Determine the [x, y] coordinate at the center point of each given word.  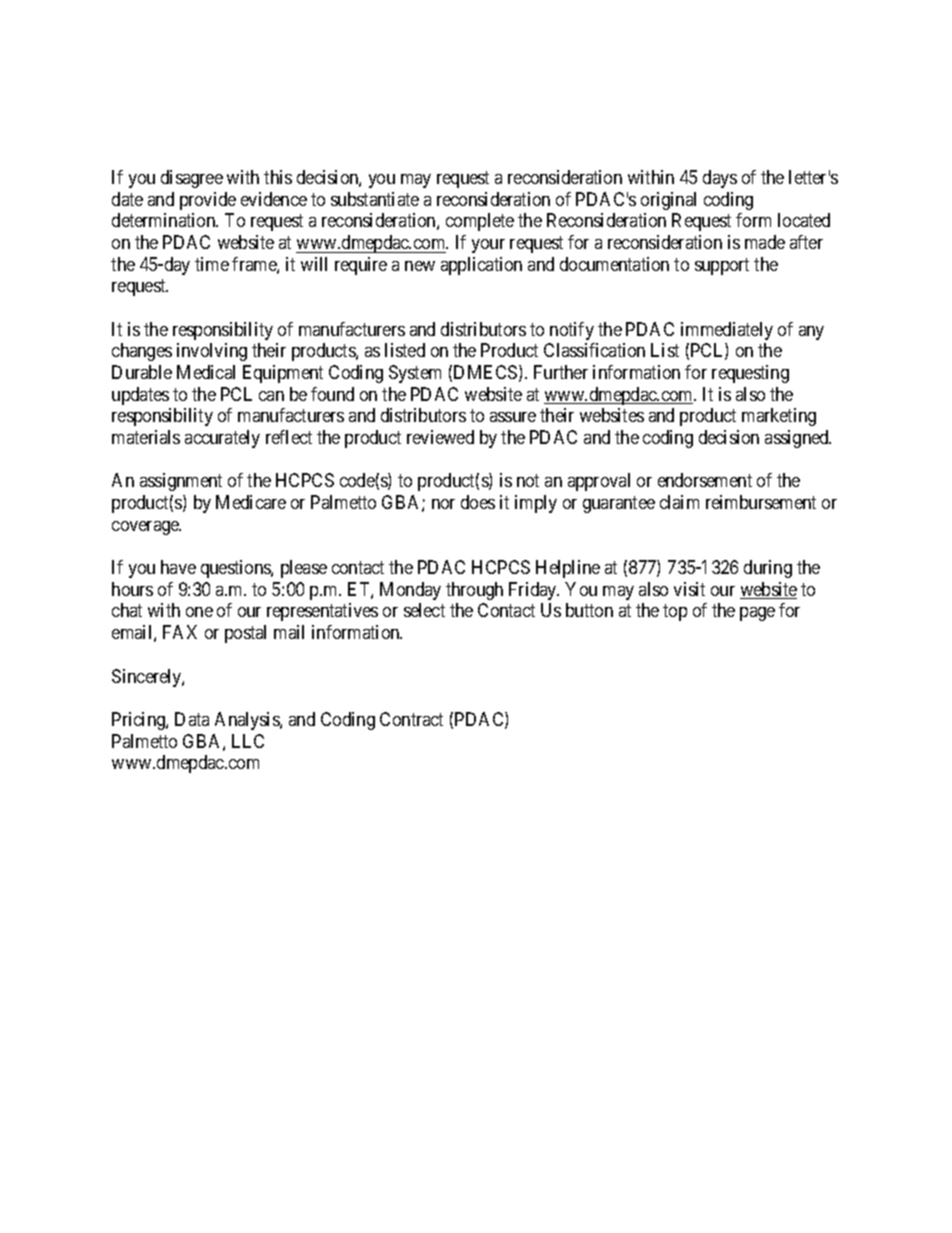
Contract [411, 719]
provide [208, 201]
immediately [727, 331]
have [178, 567]
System [415, 374]
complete [480, 222]
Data [192, 719]
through [474, 591]
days [720, 179]
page [757, 614]
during [768, 569]
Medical [206, 372]
